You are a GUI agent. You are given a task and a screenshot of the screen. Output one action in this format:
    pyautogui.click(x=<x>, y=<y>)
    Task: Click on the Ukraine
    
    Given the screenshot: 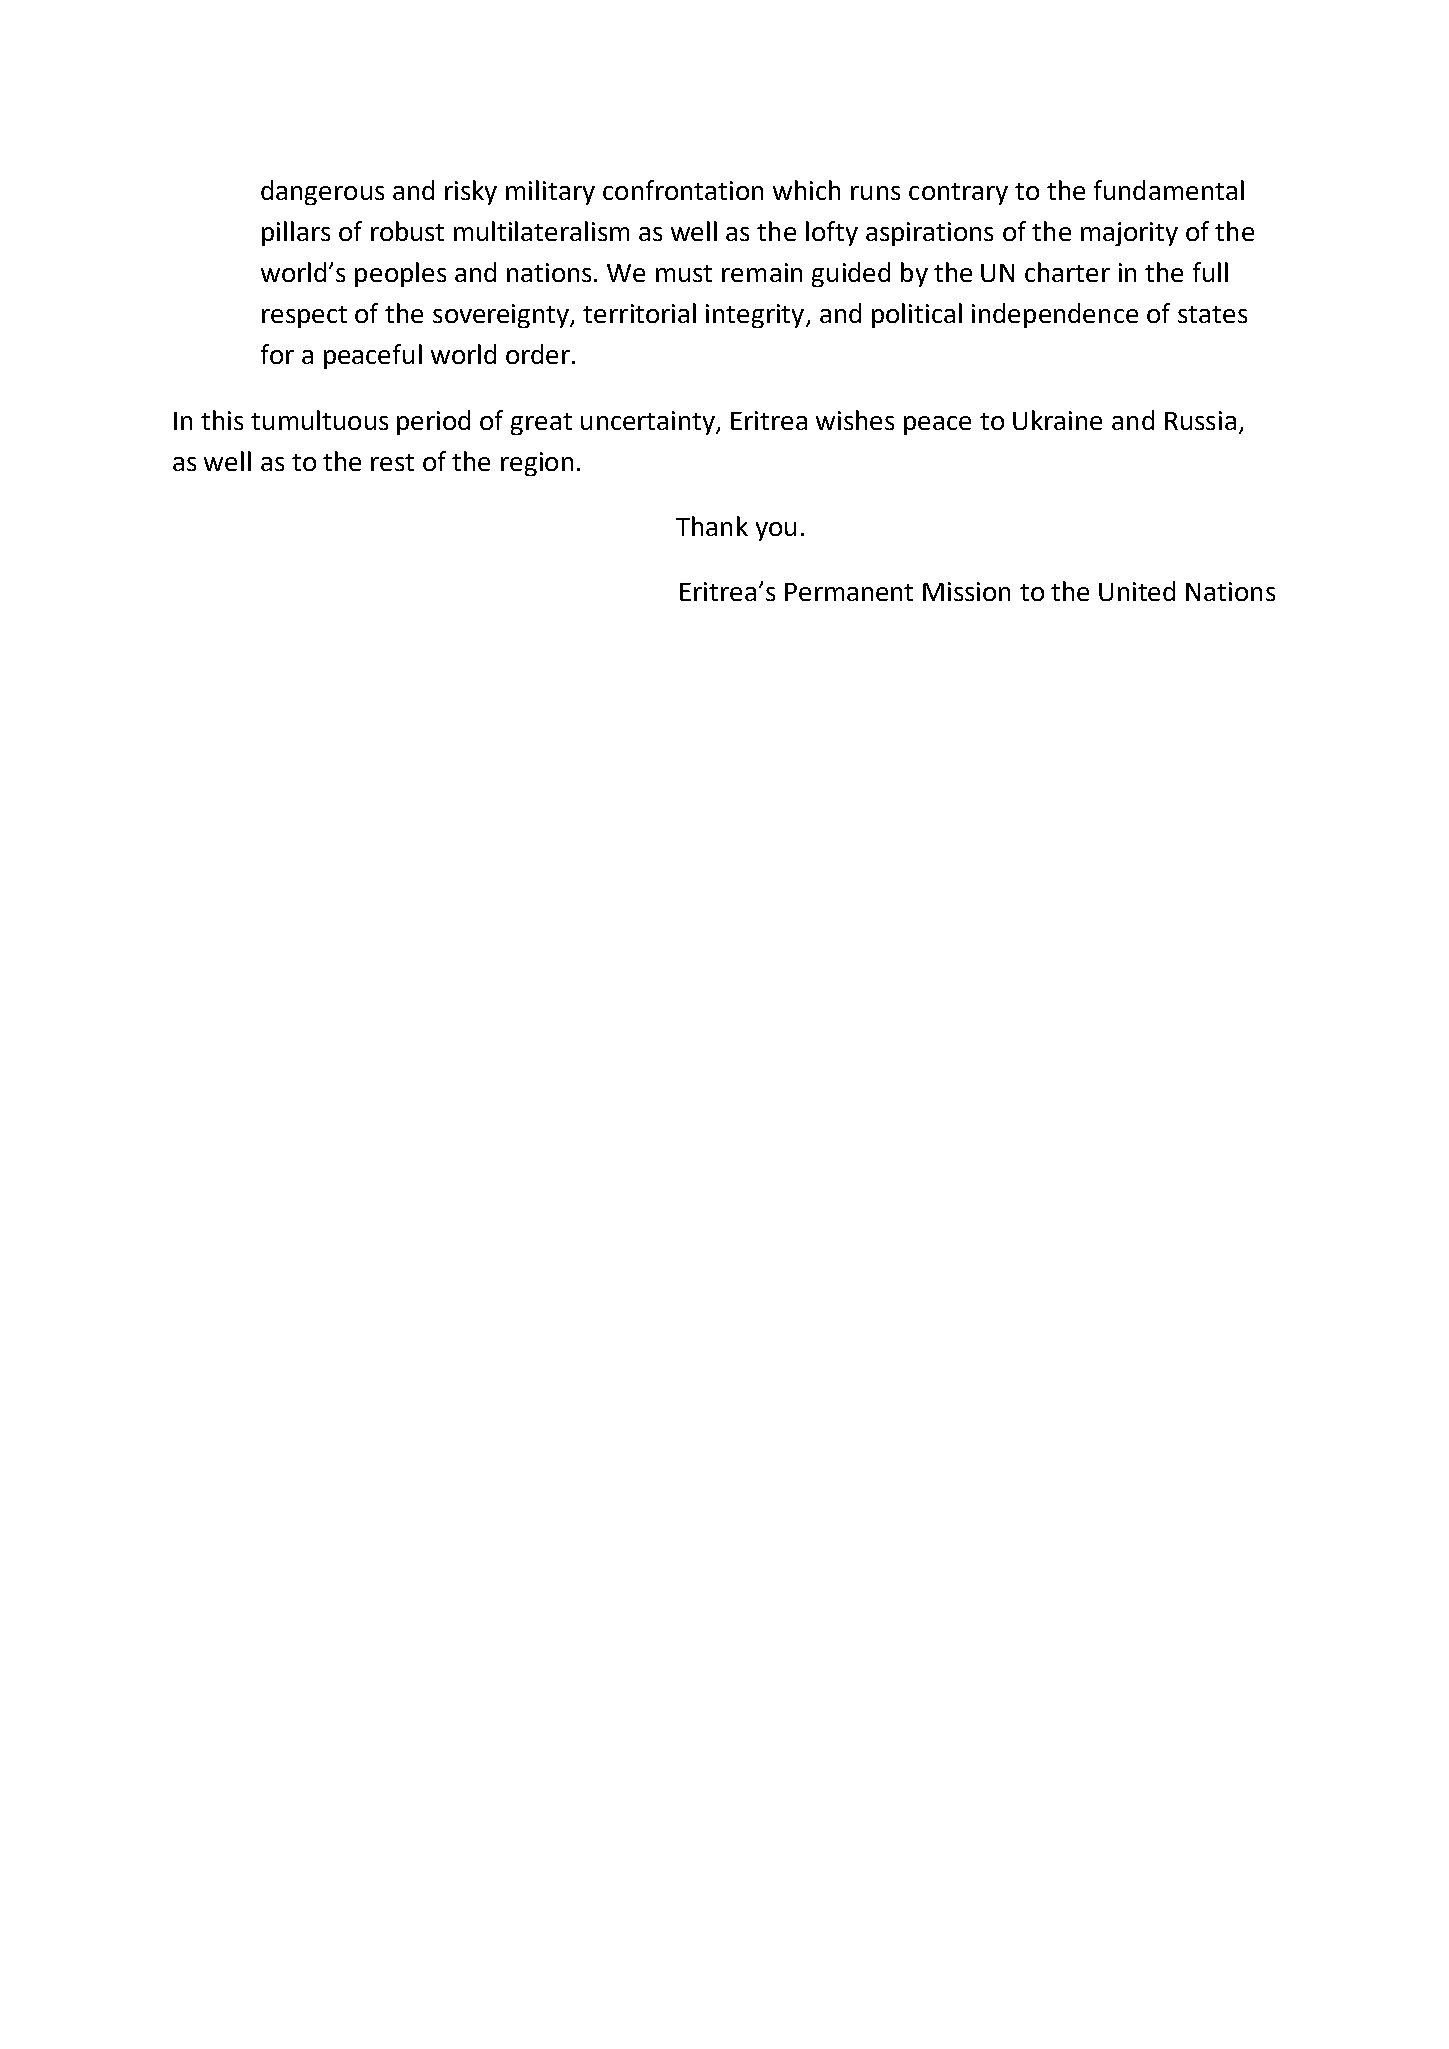 What is the action you would take?
    pyautogui.click(x=1057, y=420)
